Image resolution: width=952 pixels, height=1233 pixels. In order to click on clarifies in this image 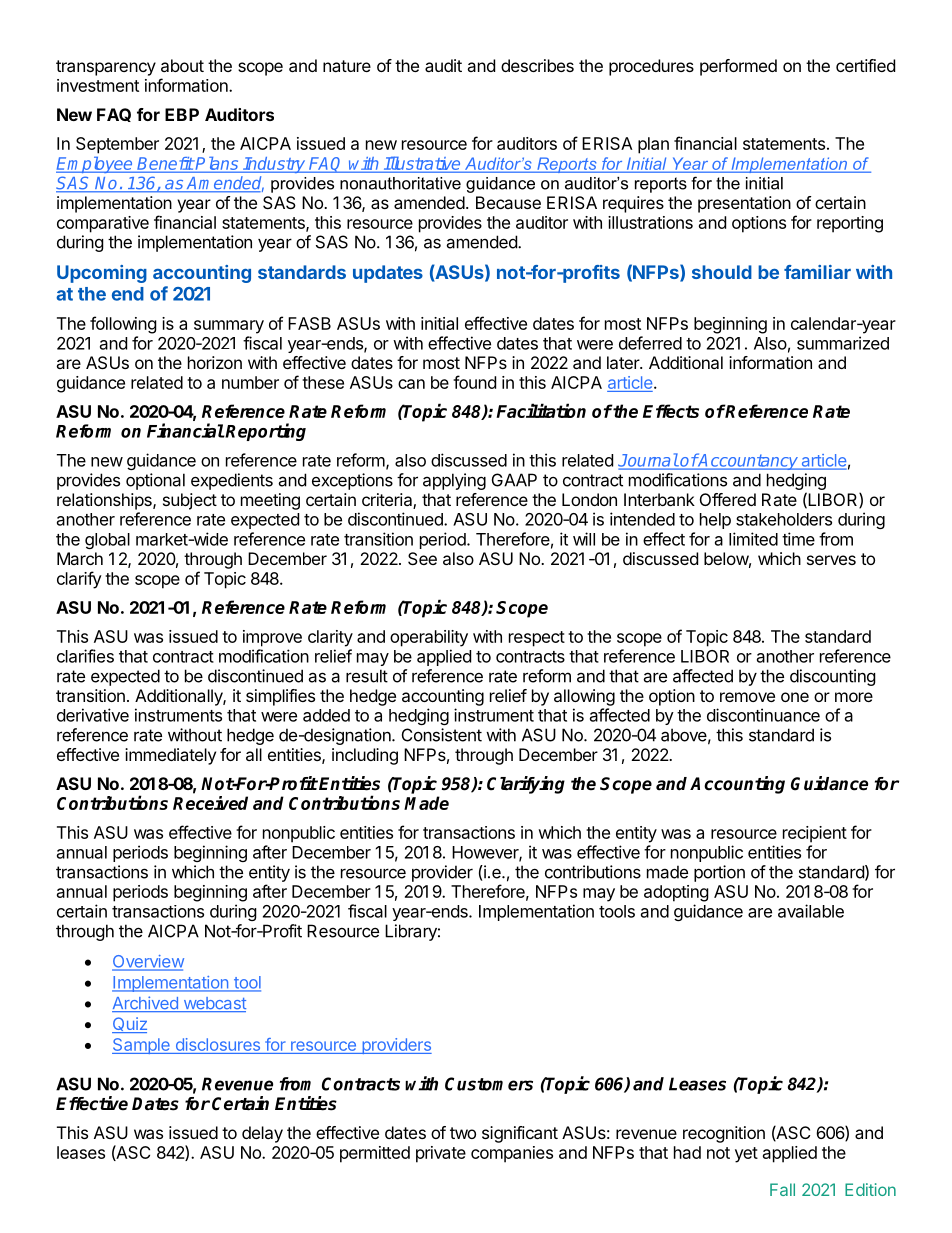, I will do `click(85, 656)`.
